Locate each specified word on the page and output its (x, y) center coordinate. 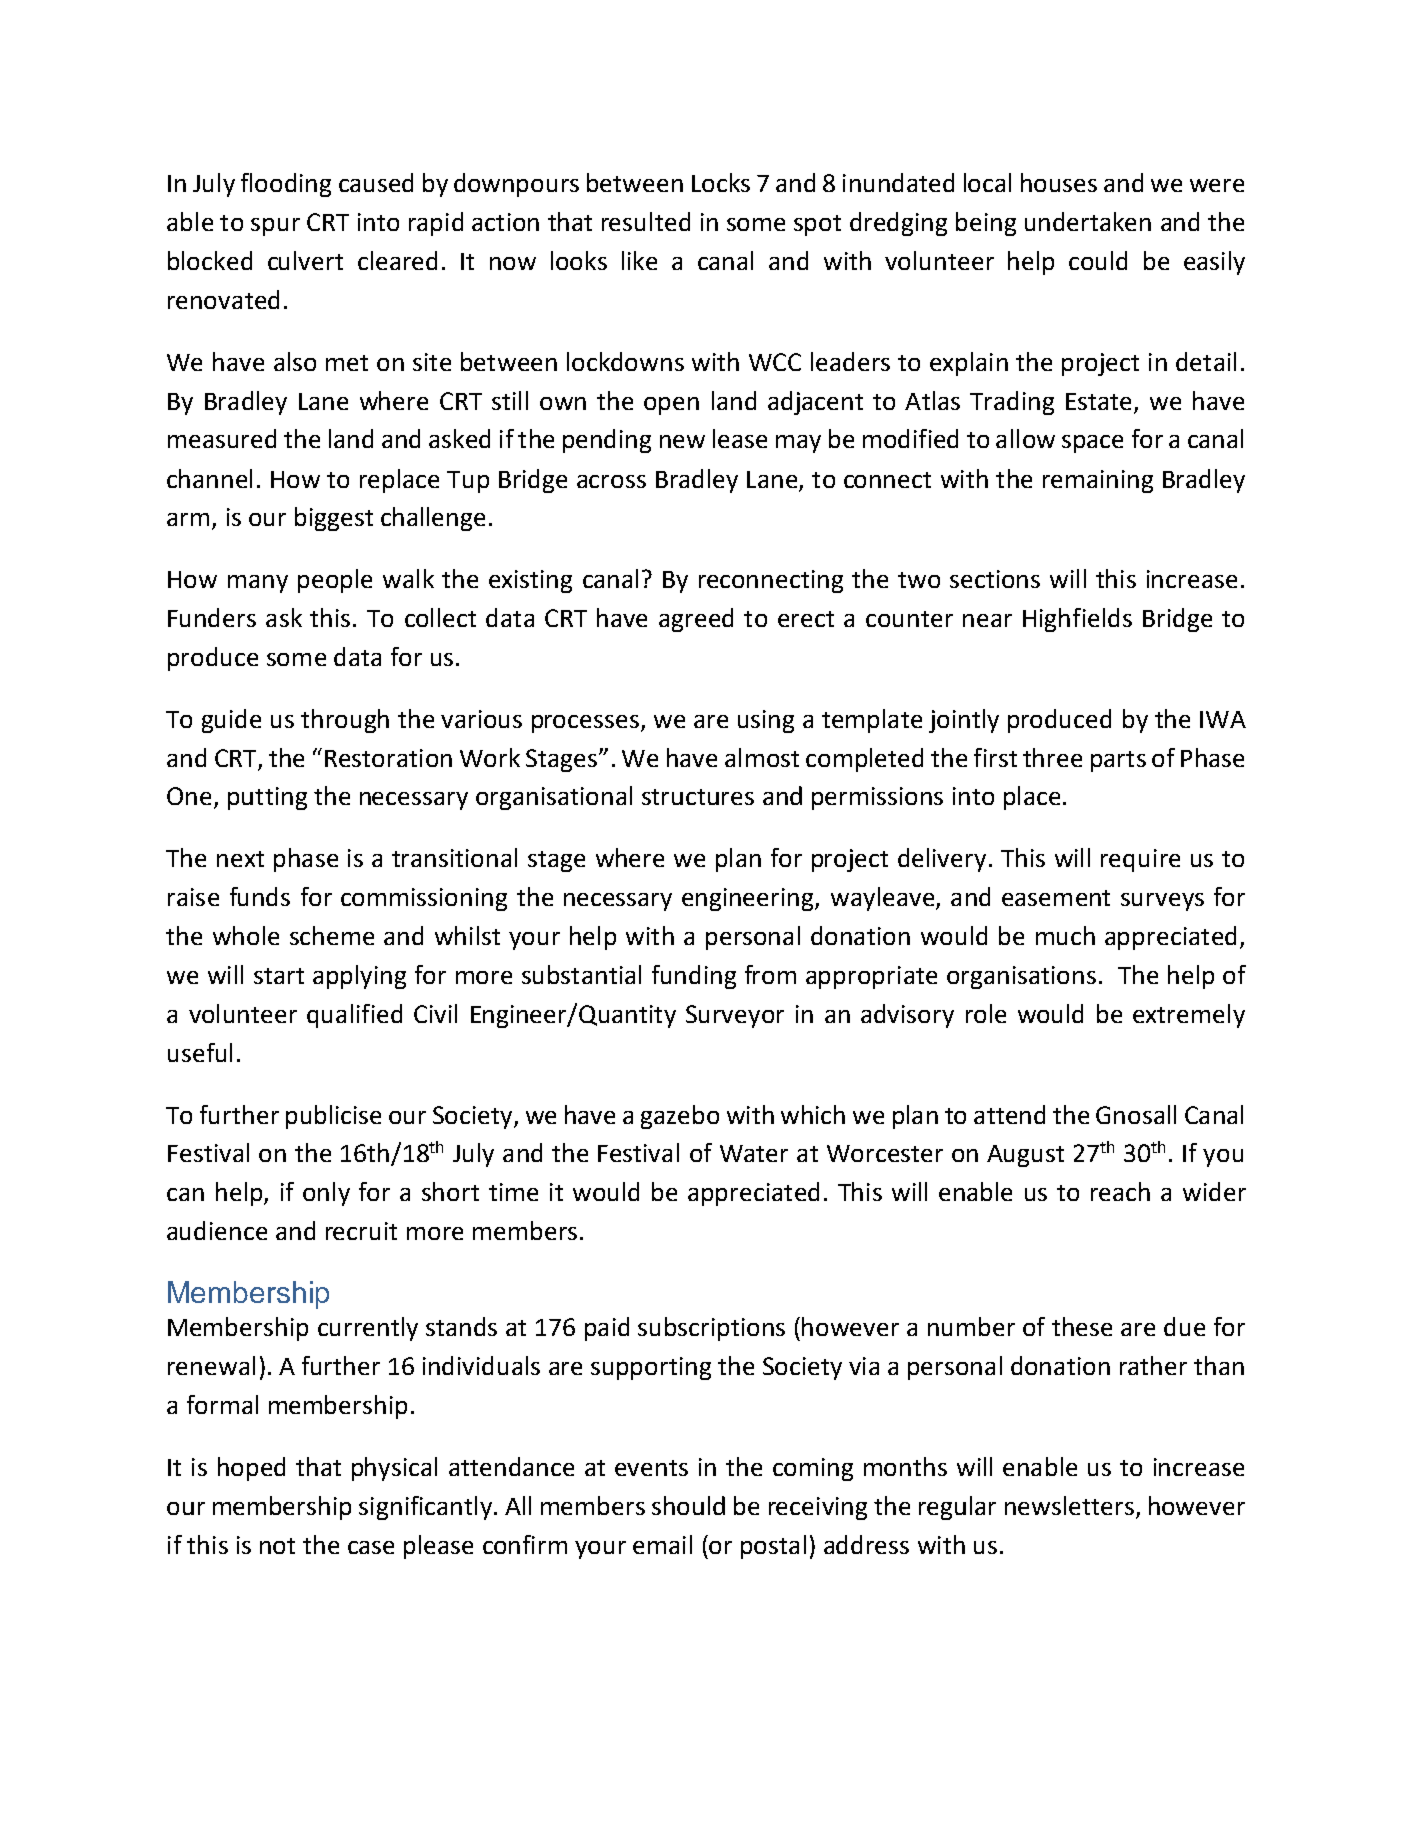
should (688, 1505)
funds (260, 896)
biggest (334, 519)
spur (275, 227)
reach (1120, 1191)
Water (754, 1153)
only (326, 1194)
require (1140, 860)
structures (698, 797)
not (277, 1546)
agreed (696, 620)
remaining (1098, 481)
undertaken (1088, 221)
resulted (646, 221)
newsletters (1069, 1505)
